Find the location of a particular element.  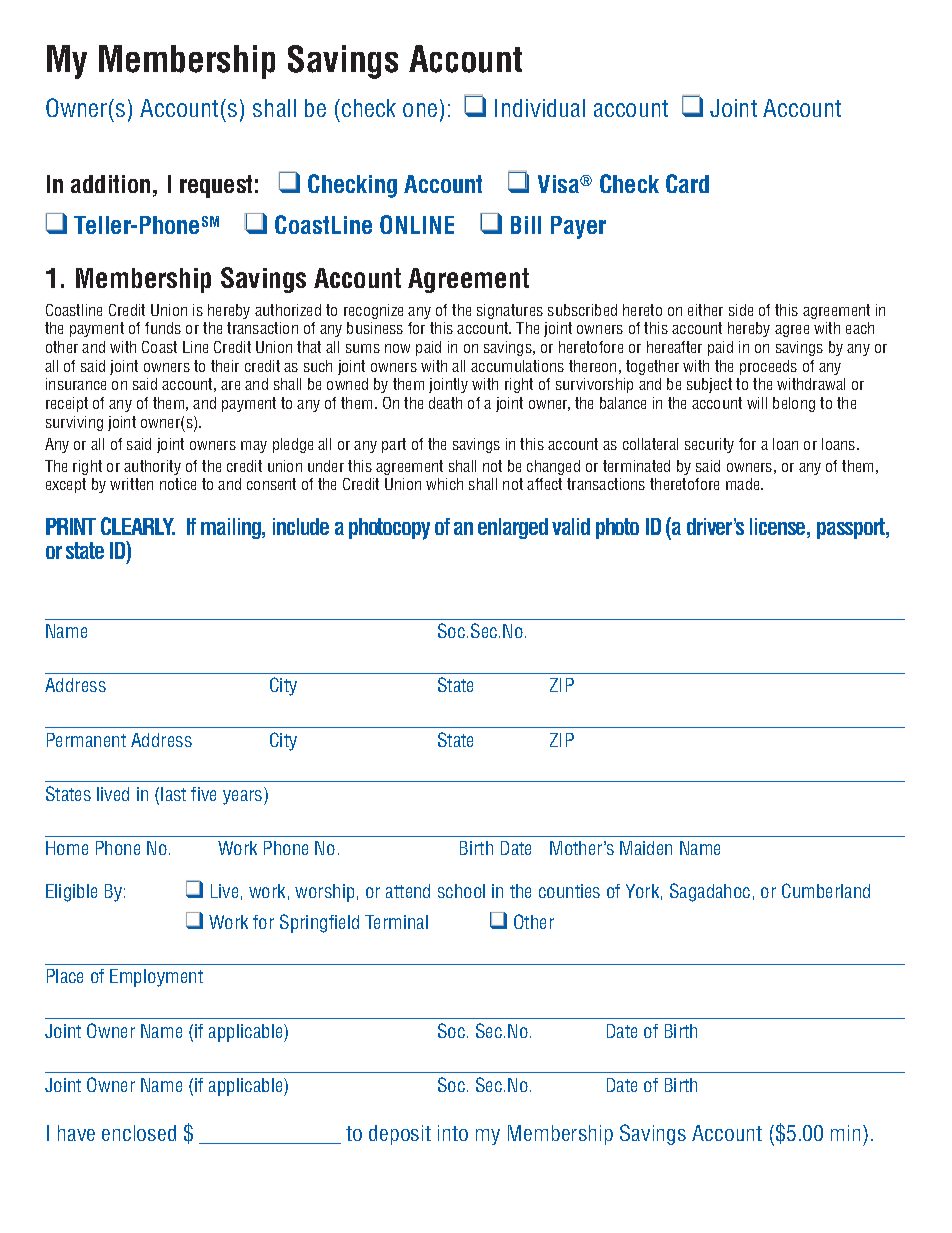

enclosed is located at coordinates (139, 1133).
